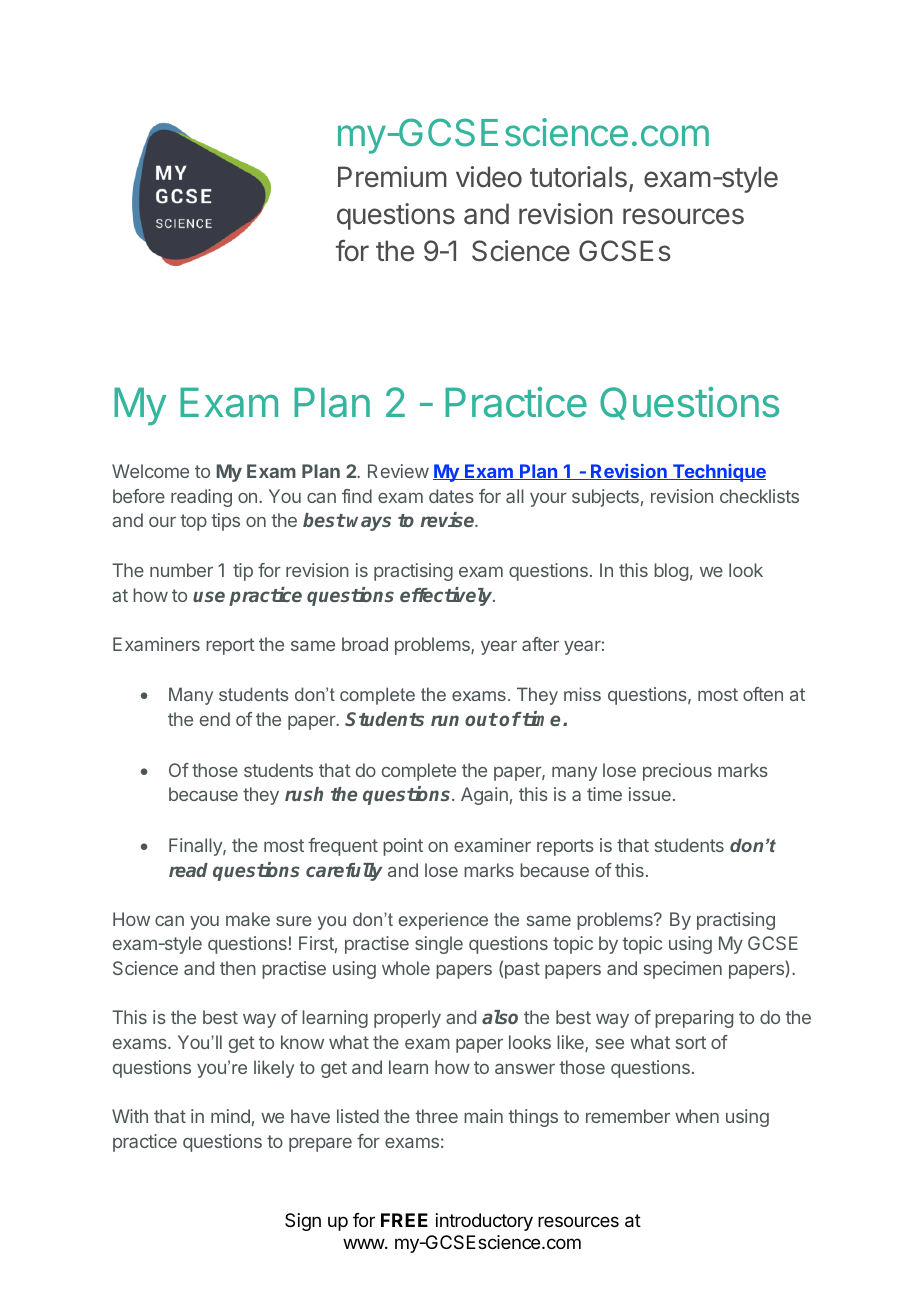 This screenshot has height=1308, width=924. Describe the element at coordinates (578, 177) in the screenshot. I see `tutorials` at that location.
